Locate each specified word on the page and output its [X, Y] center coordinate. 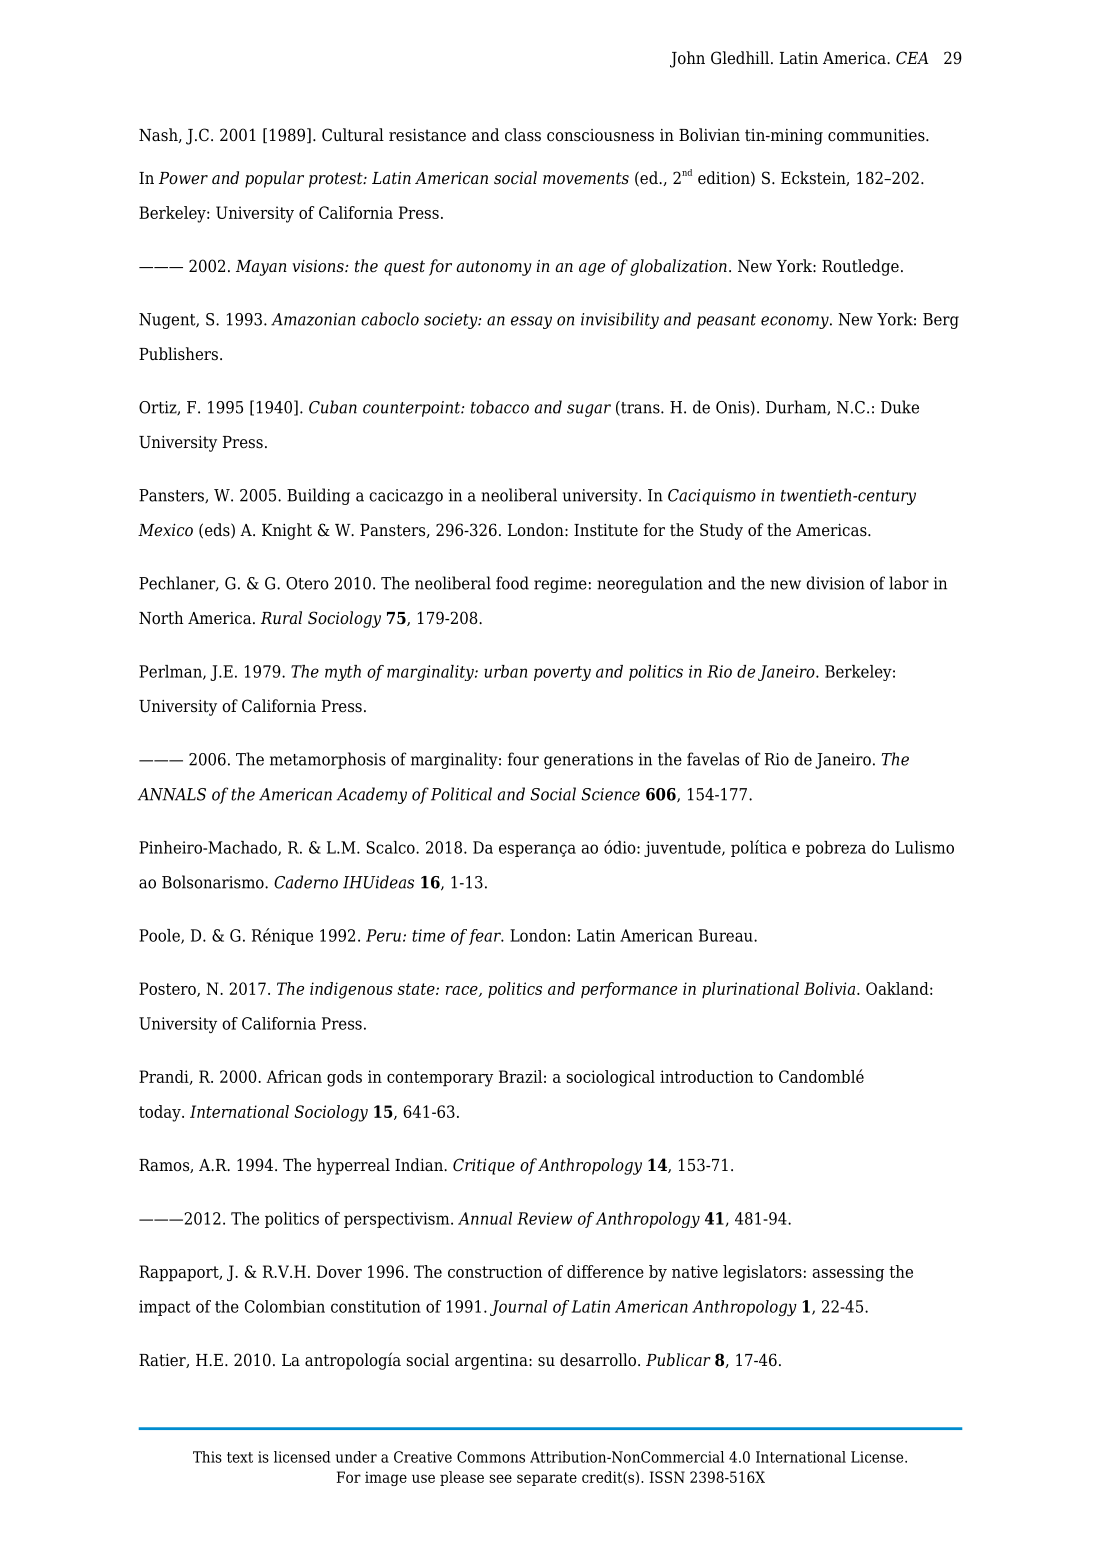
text [240, 1457]
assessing [848, 1273]
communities [877, 135]
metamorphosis [328, 760]
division [835, 583]
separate [547, 1479]
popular [274, 179]
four [523, 759]
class [523, 135]
